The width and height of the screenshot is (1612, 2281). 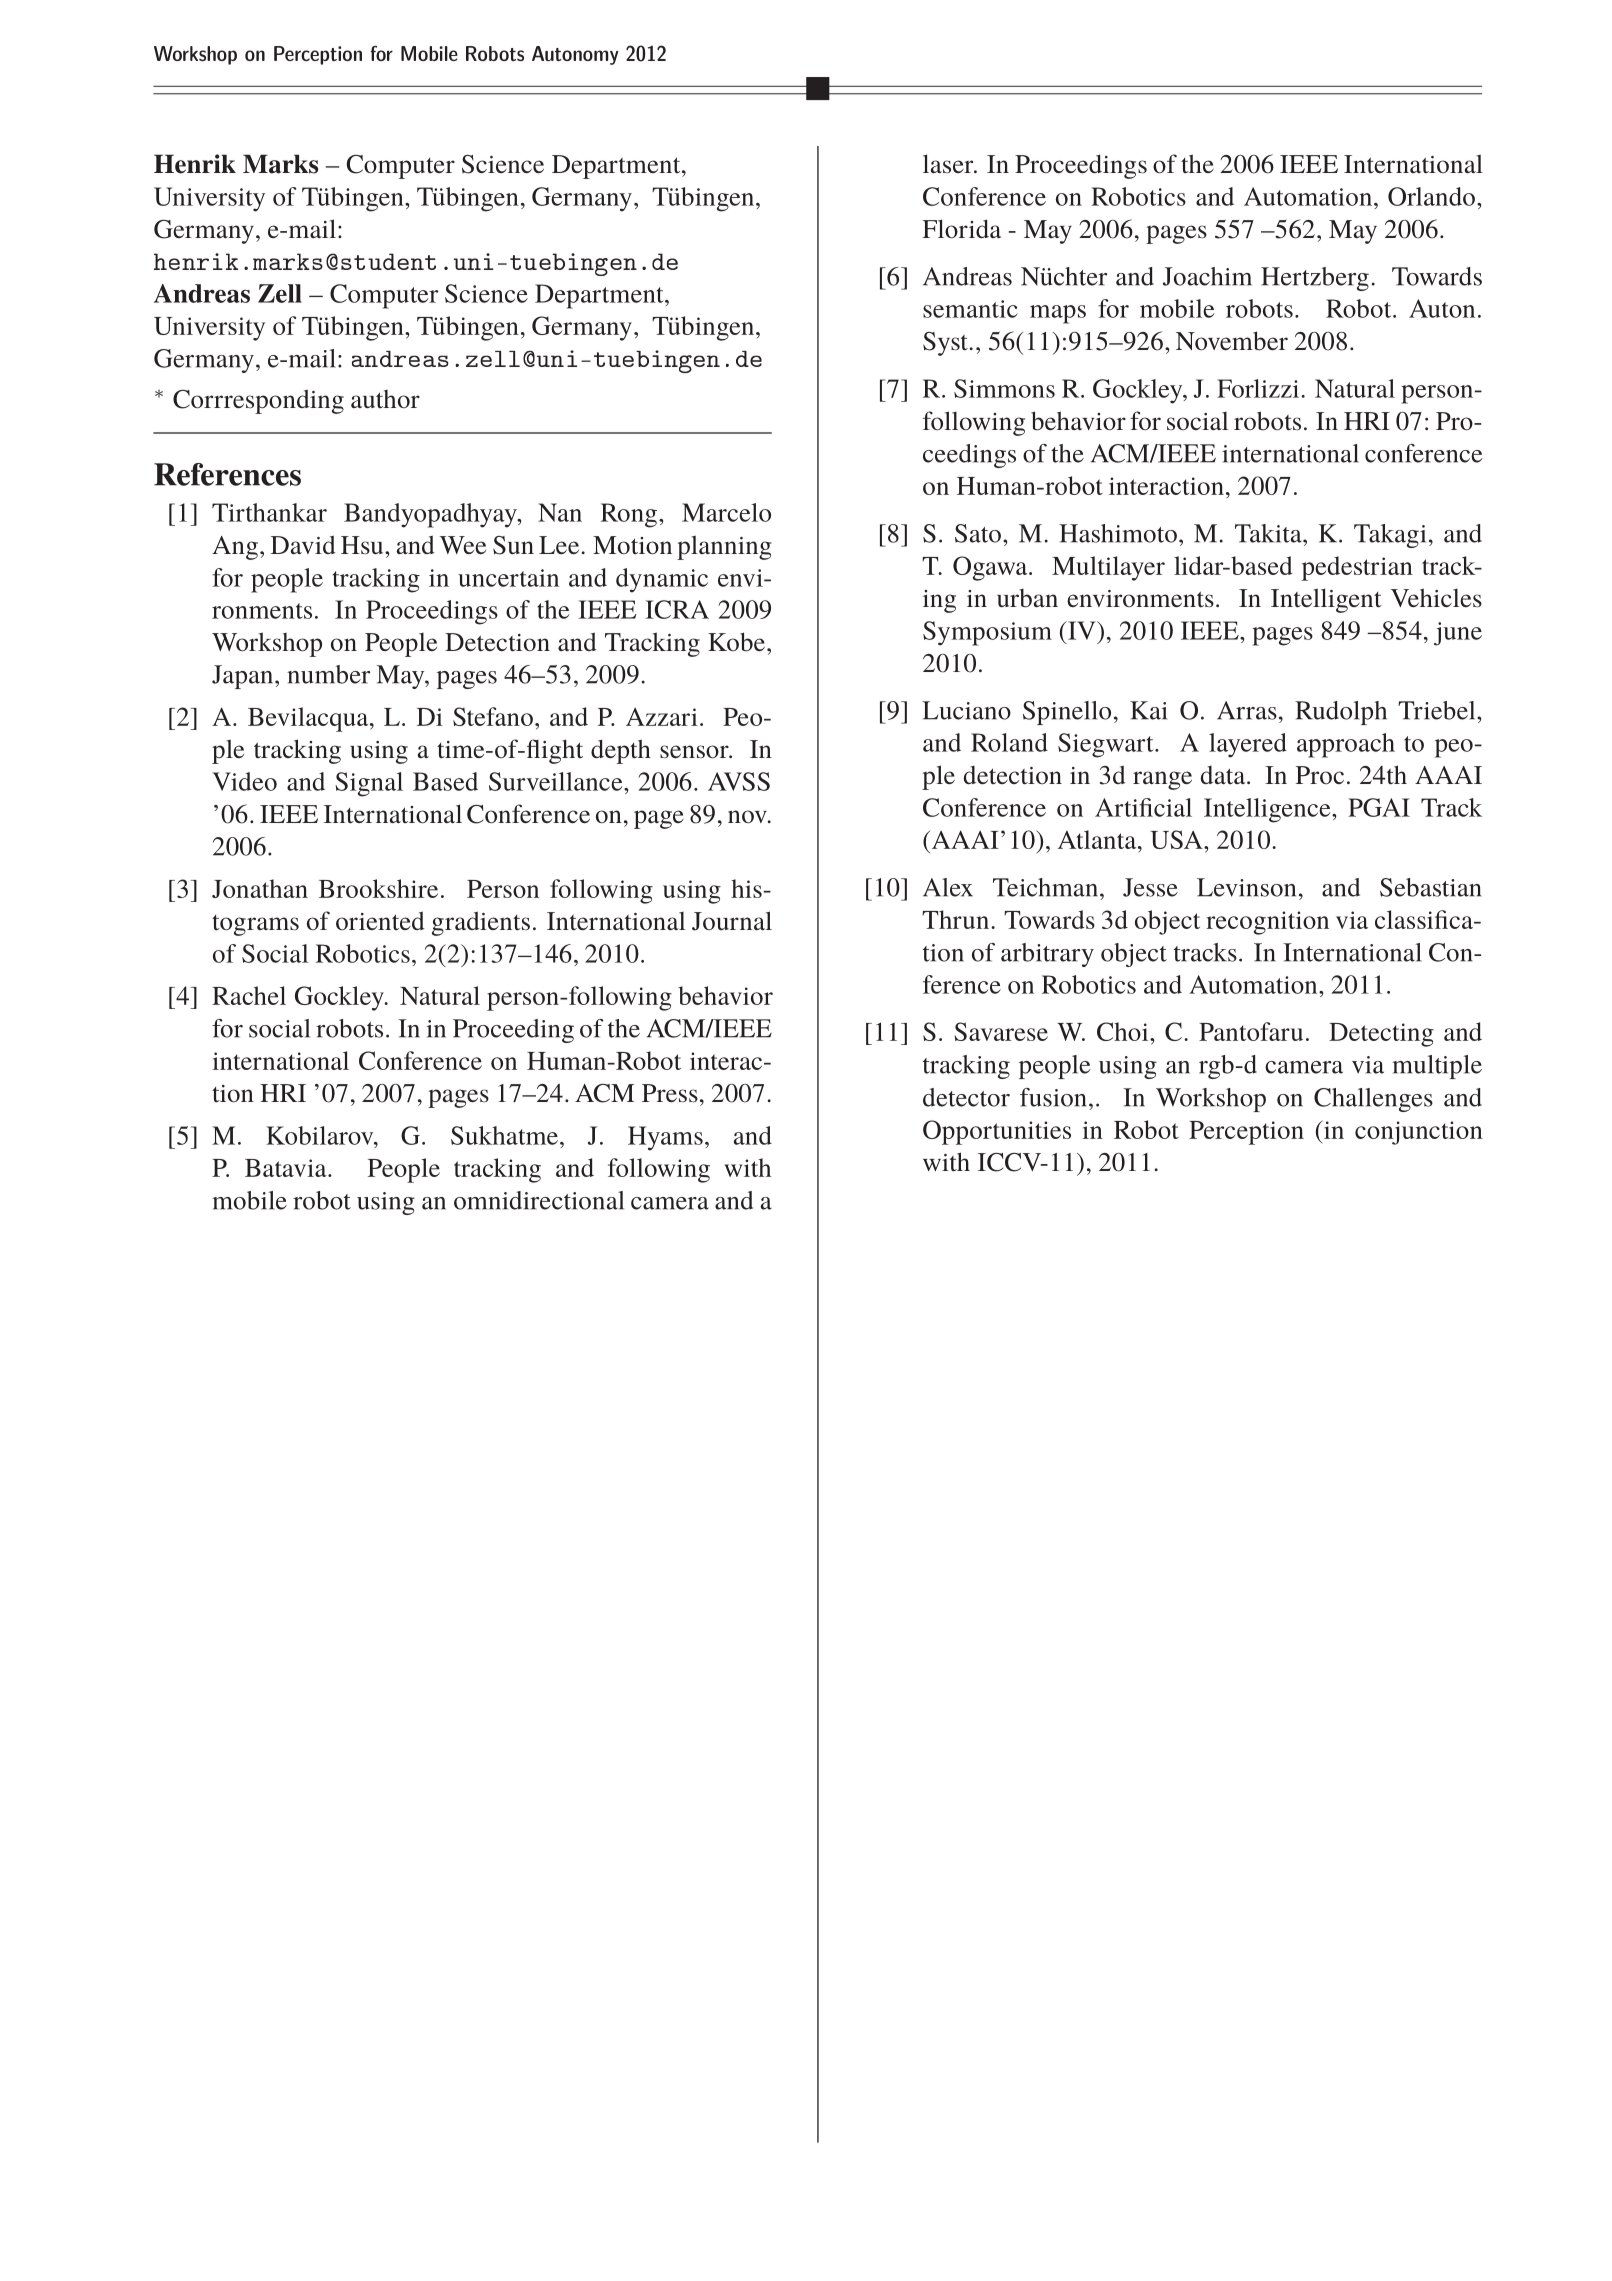 I want to click on Orlando, so click(x=1431, y=196).
